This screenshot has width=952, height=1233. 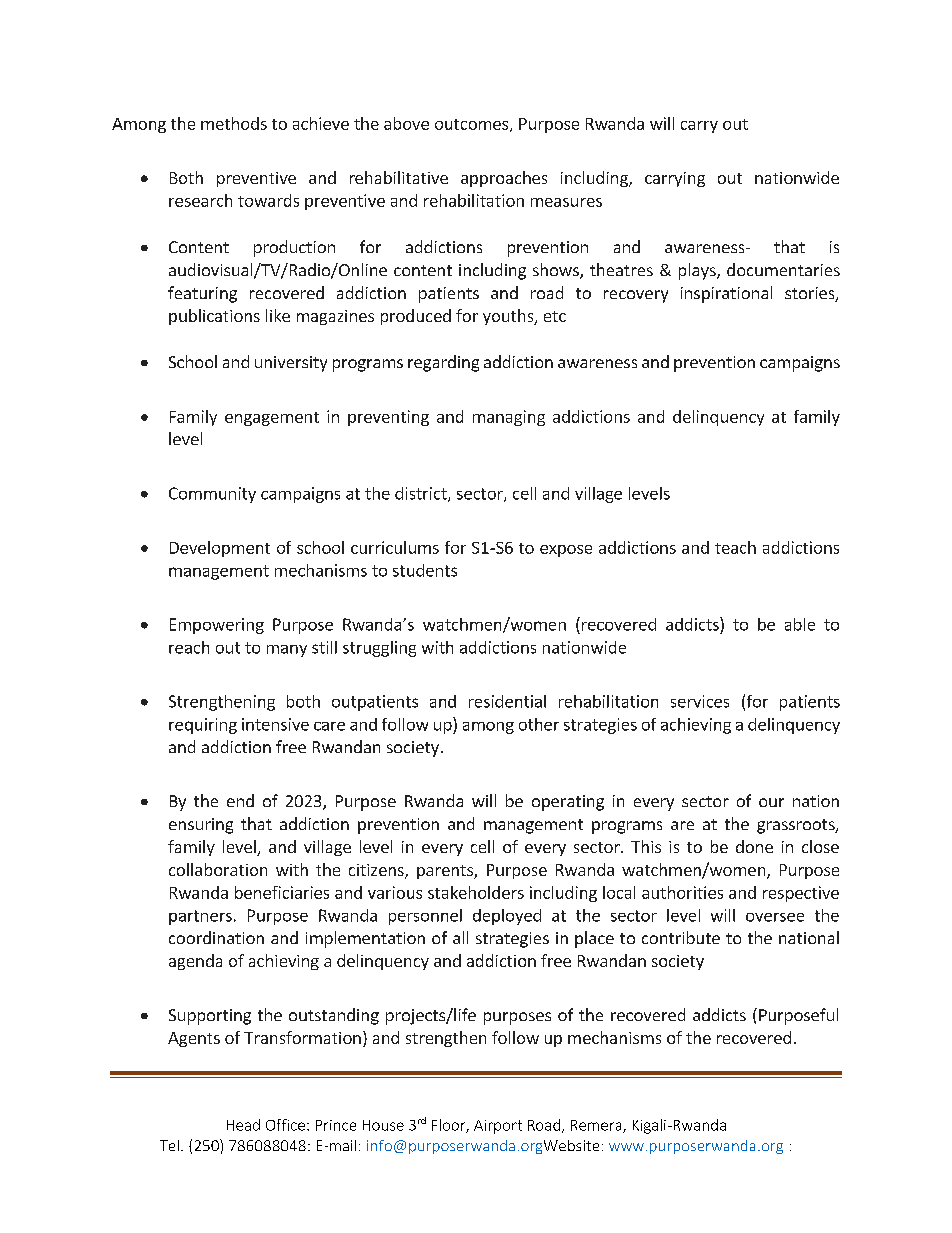 I want to click on approaches, so click(x=504, y=179).
